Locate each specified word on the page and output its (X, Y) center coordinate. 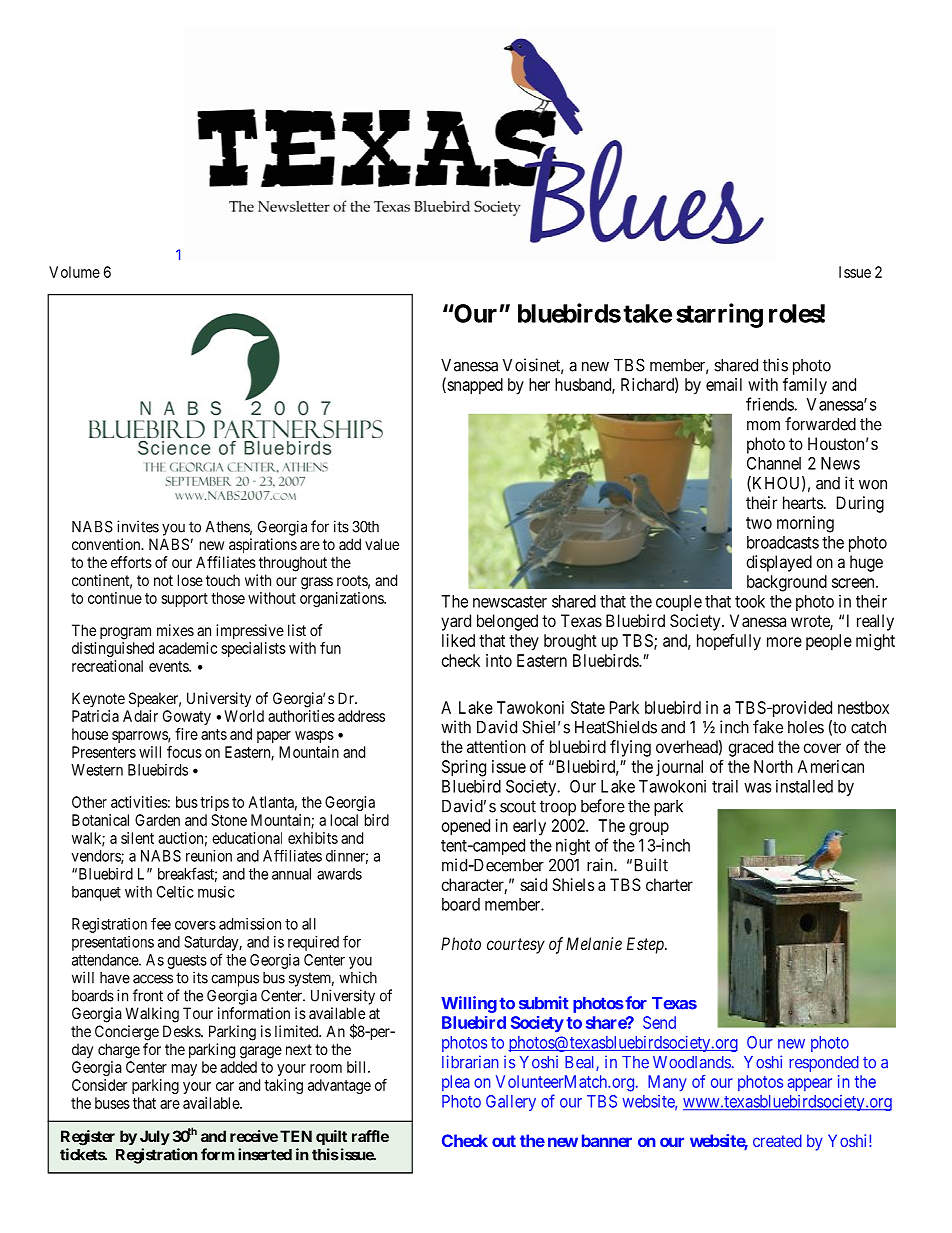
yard (456, 622)
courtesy (516, 946)
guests (187, 962)
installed (804, 786)
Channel (774, 463)
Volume (74, 272)
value (382, 544)
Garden (157, 820)
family (805, 386)
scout (518, 806)
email (724, 384)
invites (138, 526)
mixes (175, 630)
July (155, 1138)
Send (659, 1022)
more (784, 642)
